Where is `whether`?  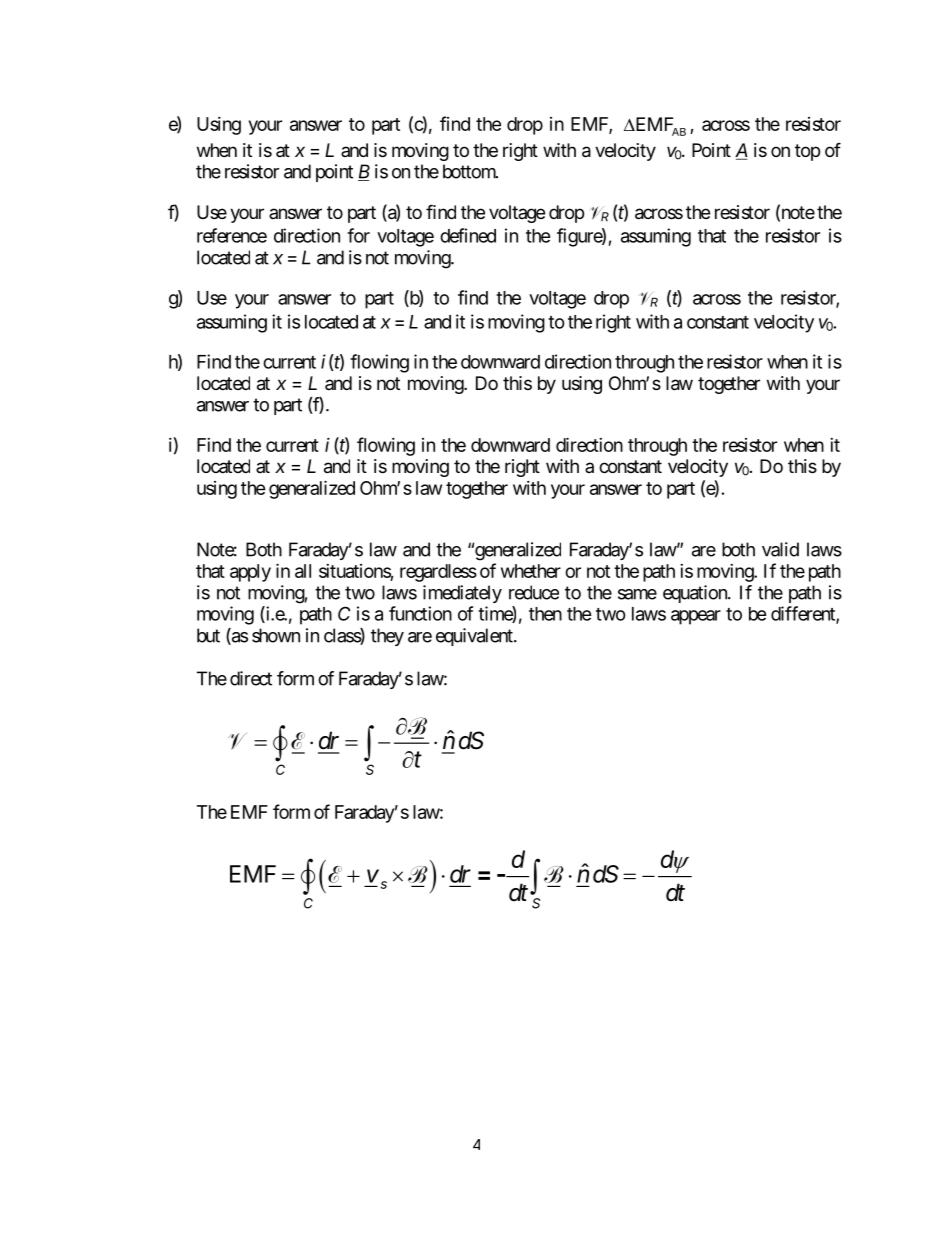
whether is located at coordinates (531, 571).
